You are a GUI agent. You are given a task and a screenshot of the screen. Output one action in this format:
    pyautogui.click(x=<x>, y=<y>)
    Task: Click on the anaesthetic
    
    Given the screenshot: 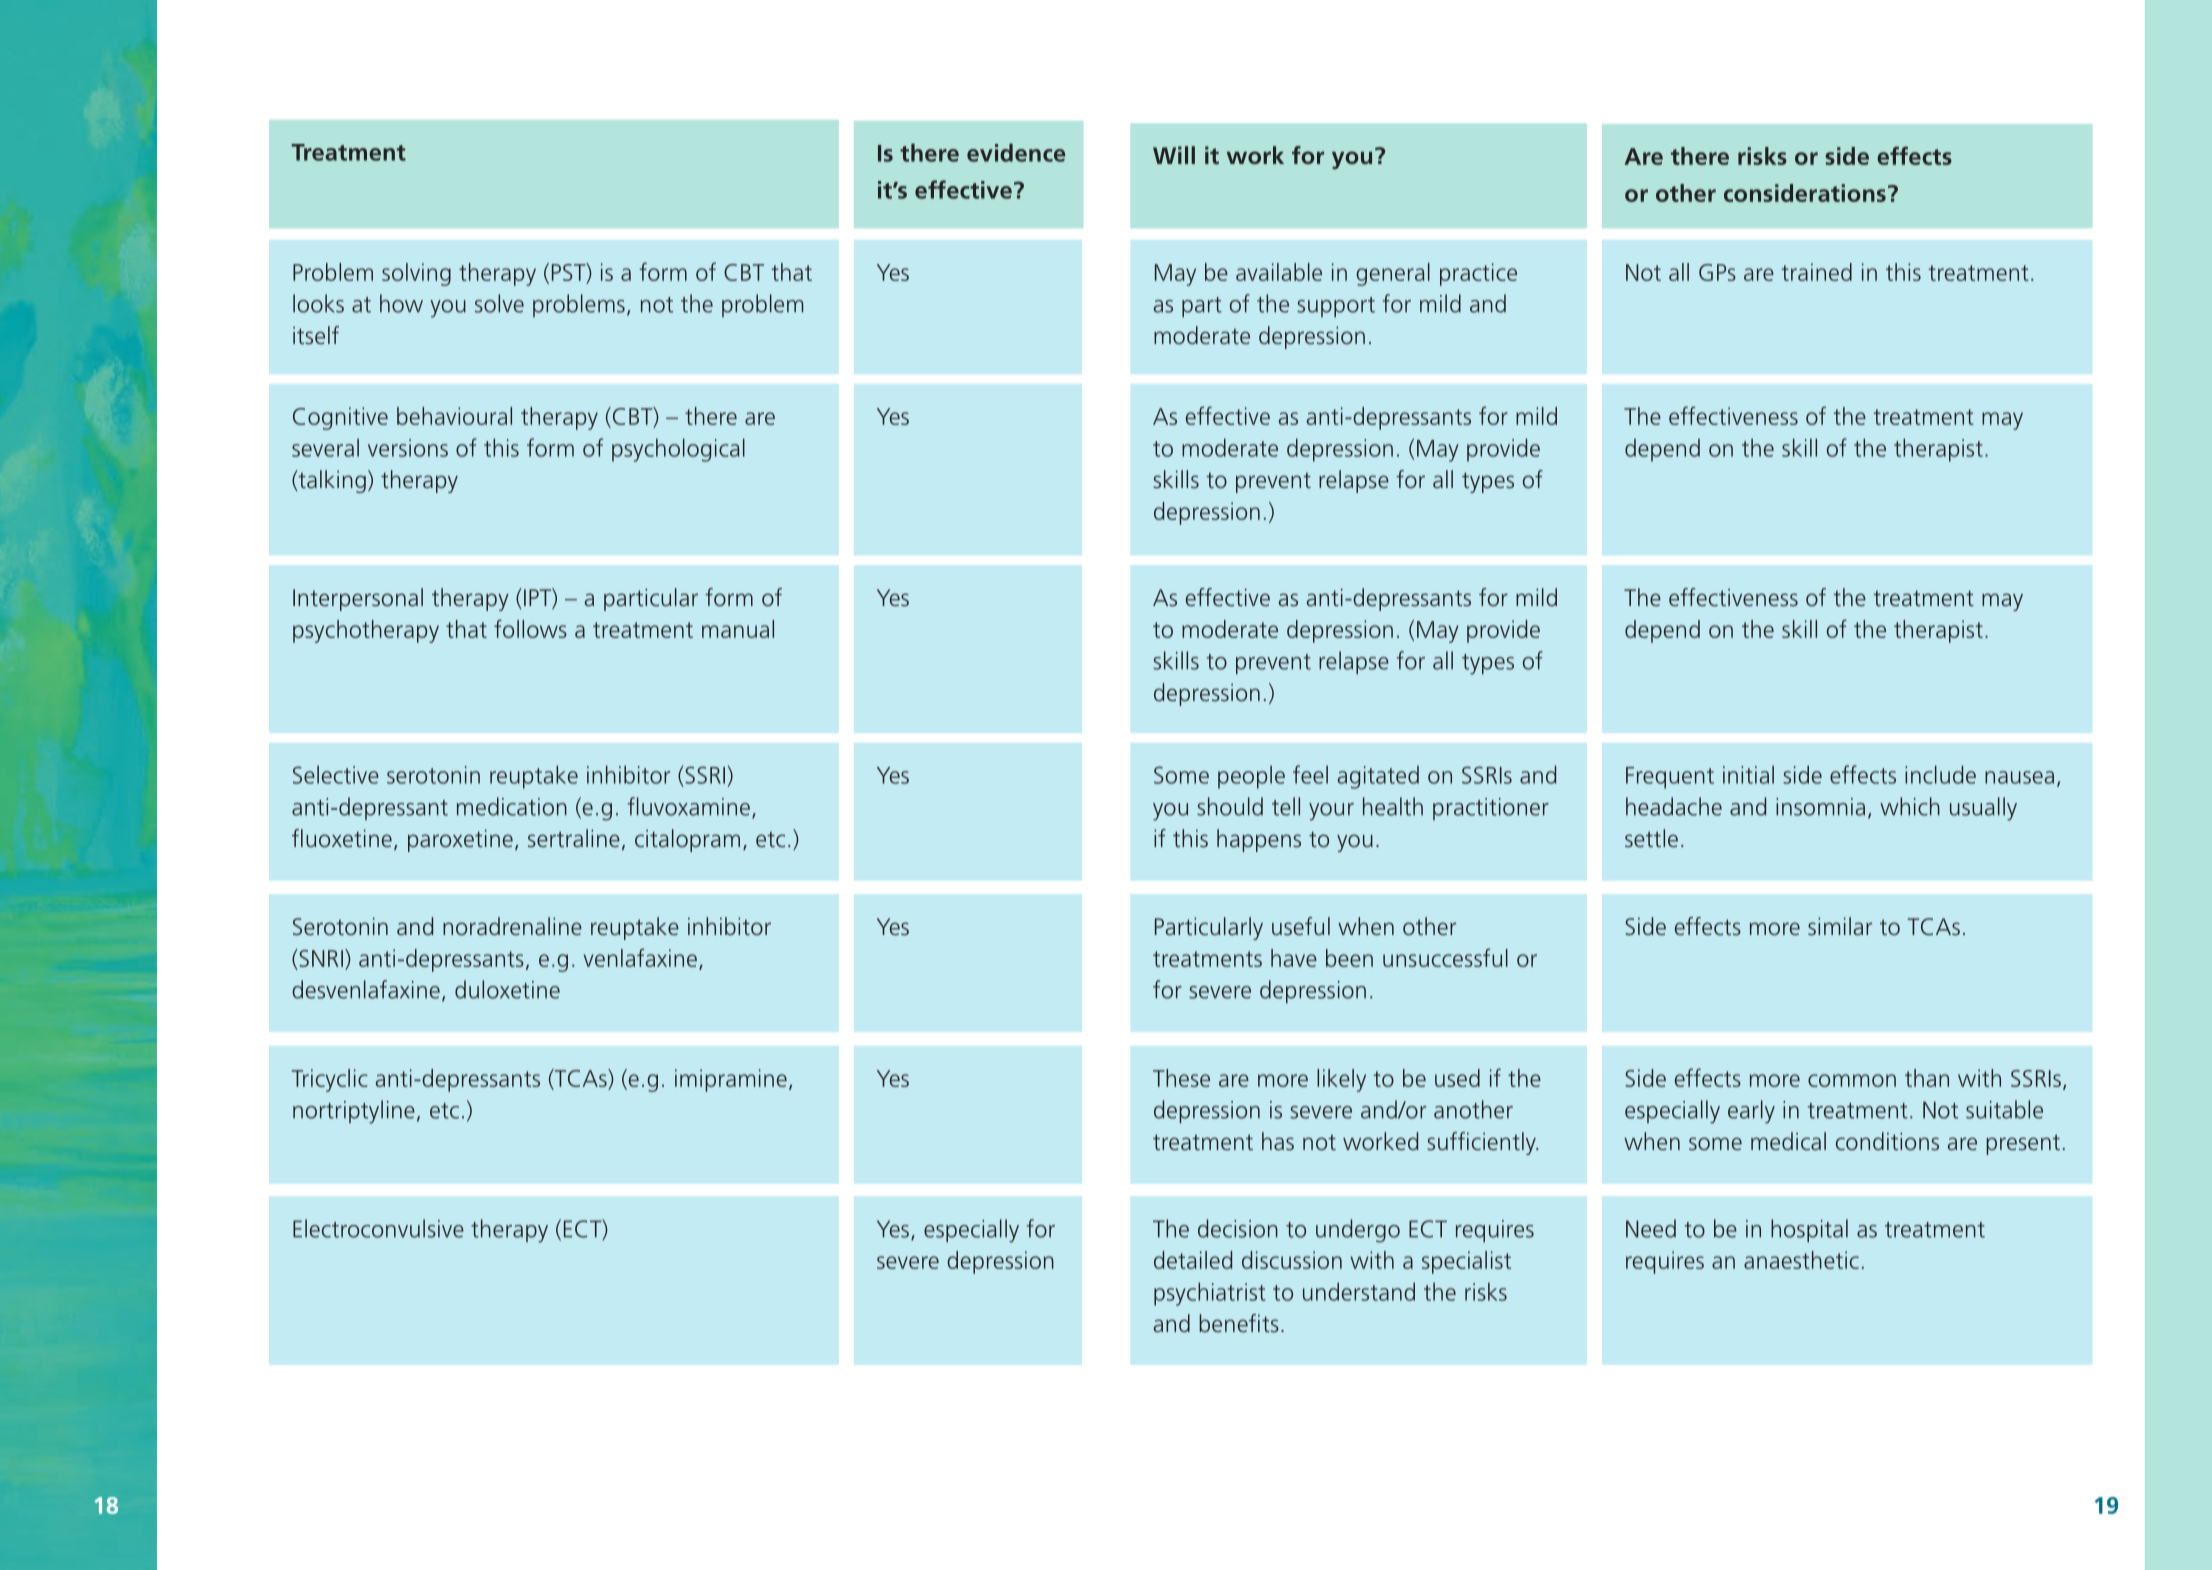 What is the action you would take?
    pyautogui.click(x=1801, y=1260)
